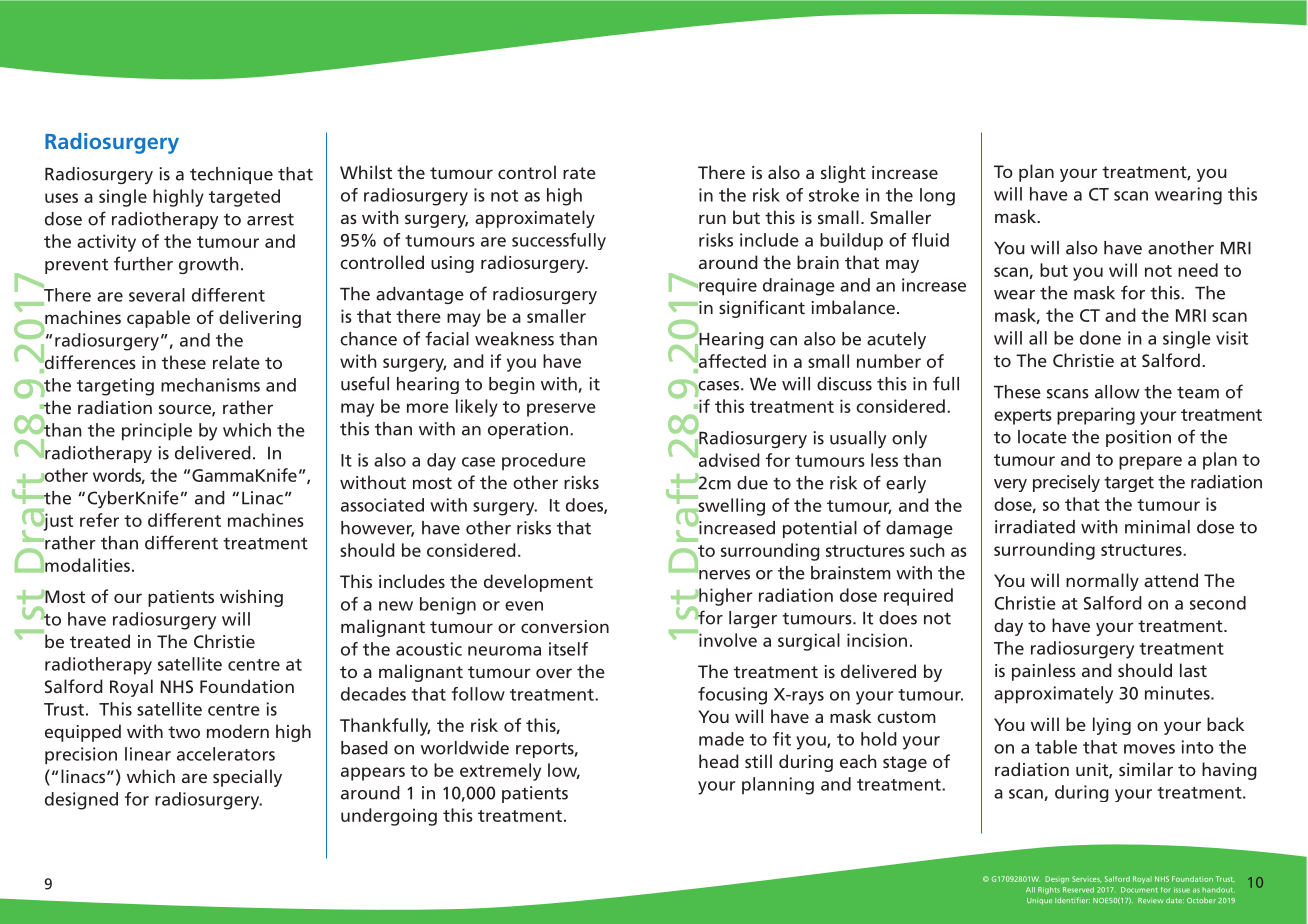  Describe the element at coordinates (1035, 527) in the document. I see `irradiated` at that location.
